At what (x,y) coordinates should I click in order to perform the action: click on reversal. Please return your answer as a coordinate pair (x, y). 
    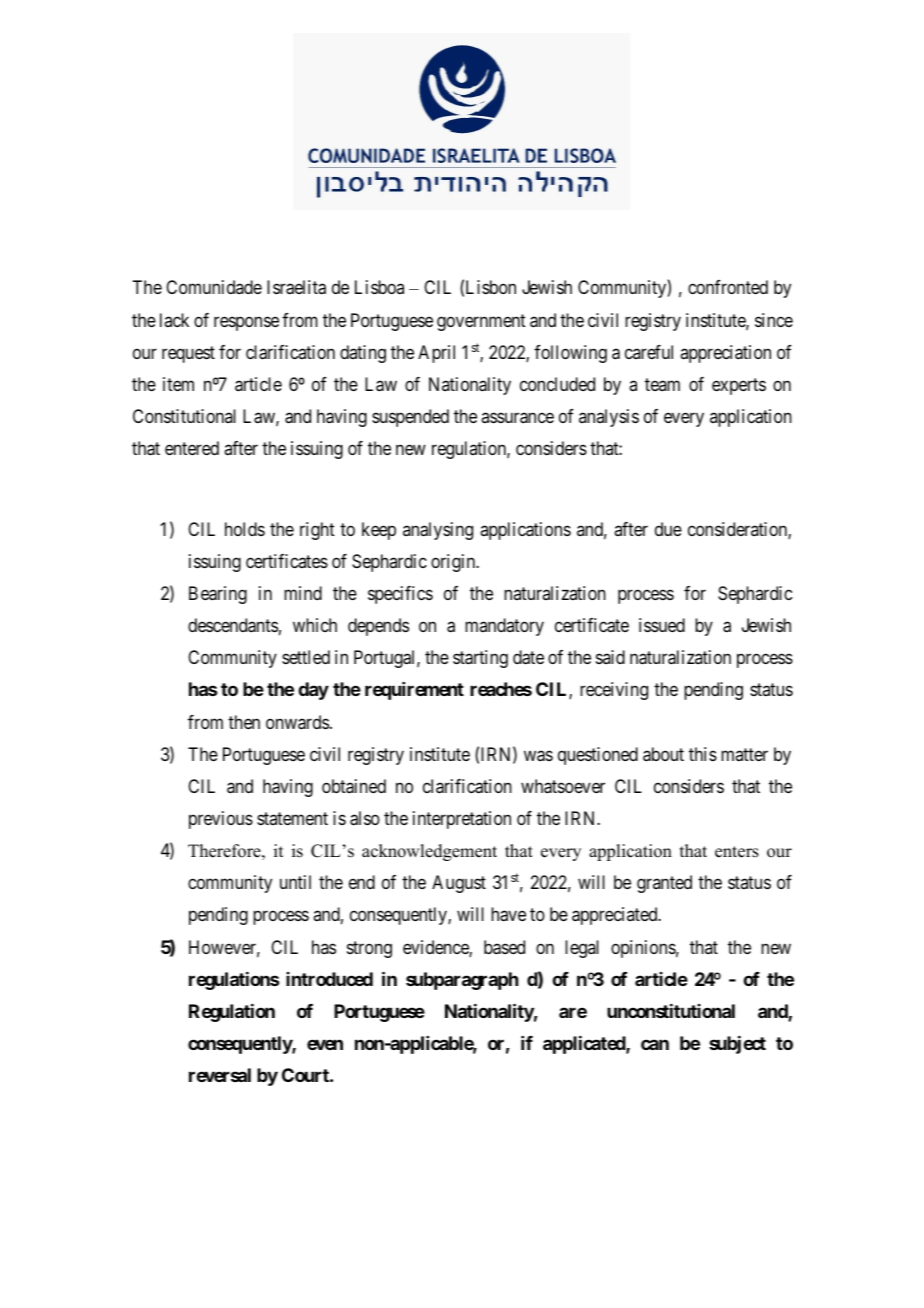
    Looking at the image, I should click on (220, 1075).
